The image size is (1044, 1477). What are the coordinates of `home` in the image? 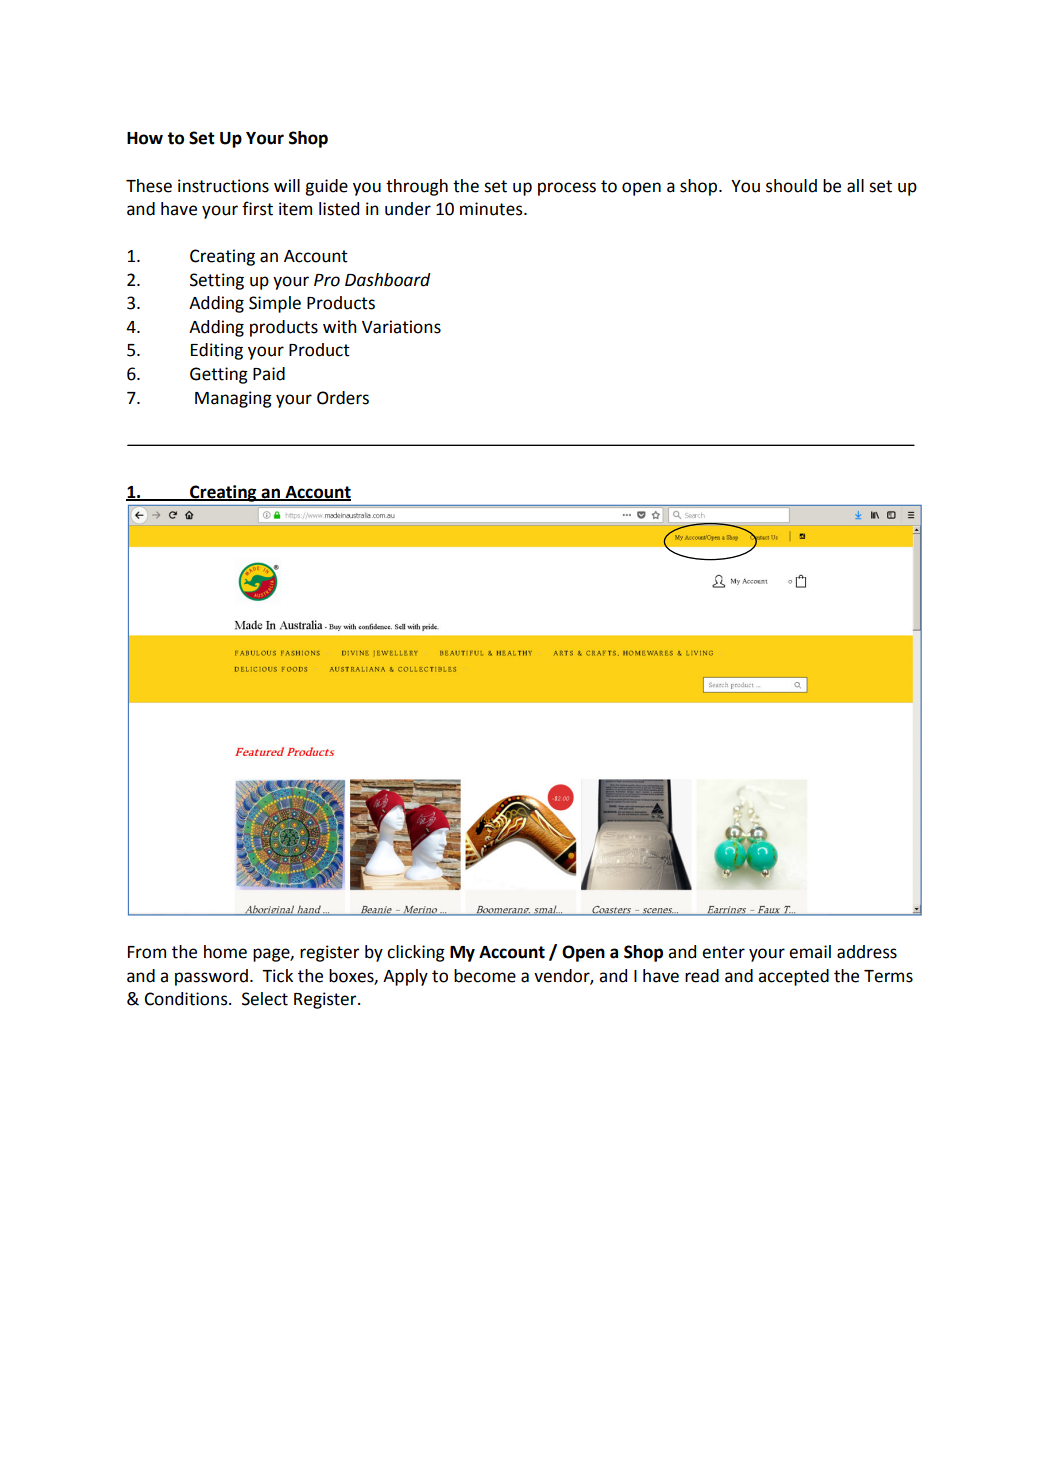 It's located at (225, 952).
